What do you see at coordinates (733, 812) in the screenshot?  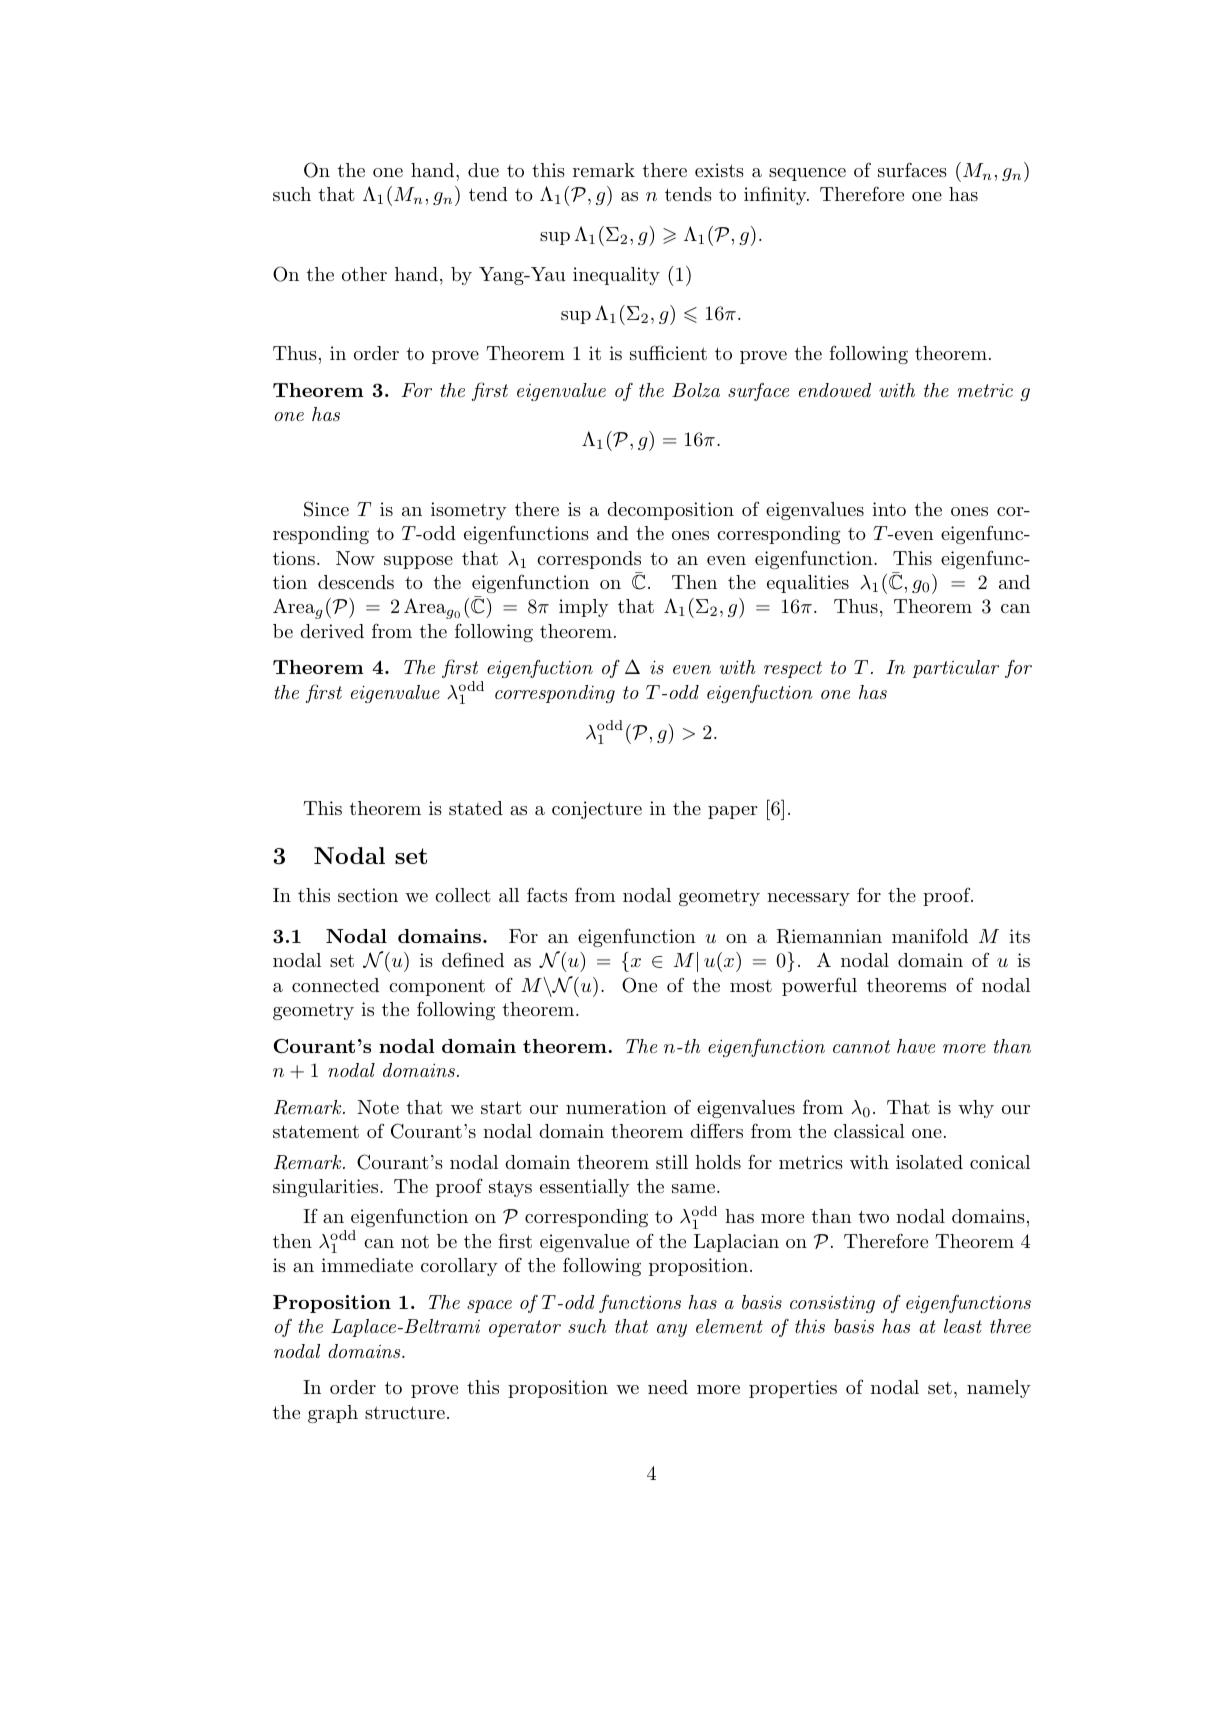 I see `paper` at bounding box center [733, 812].
